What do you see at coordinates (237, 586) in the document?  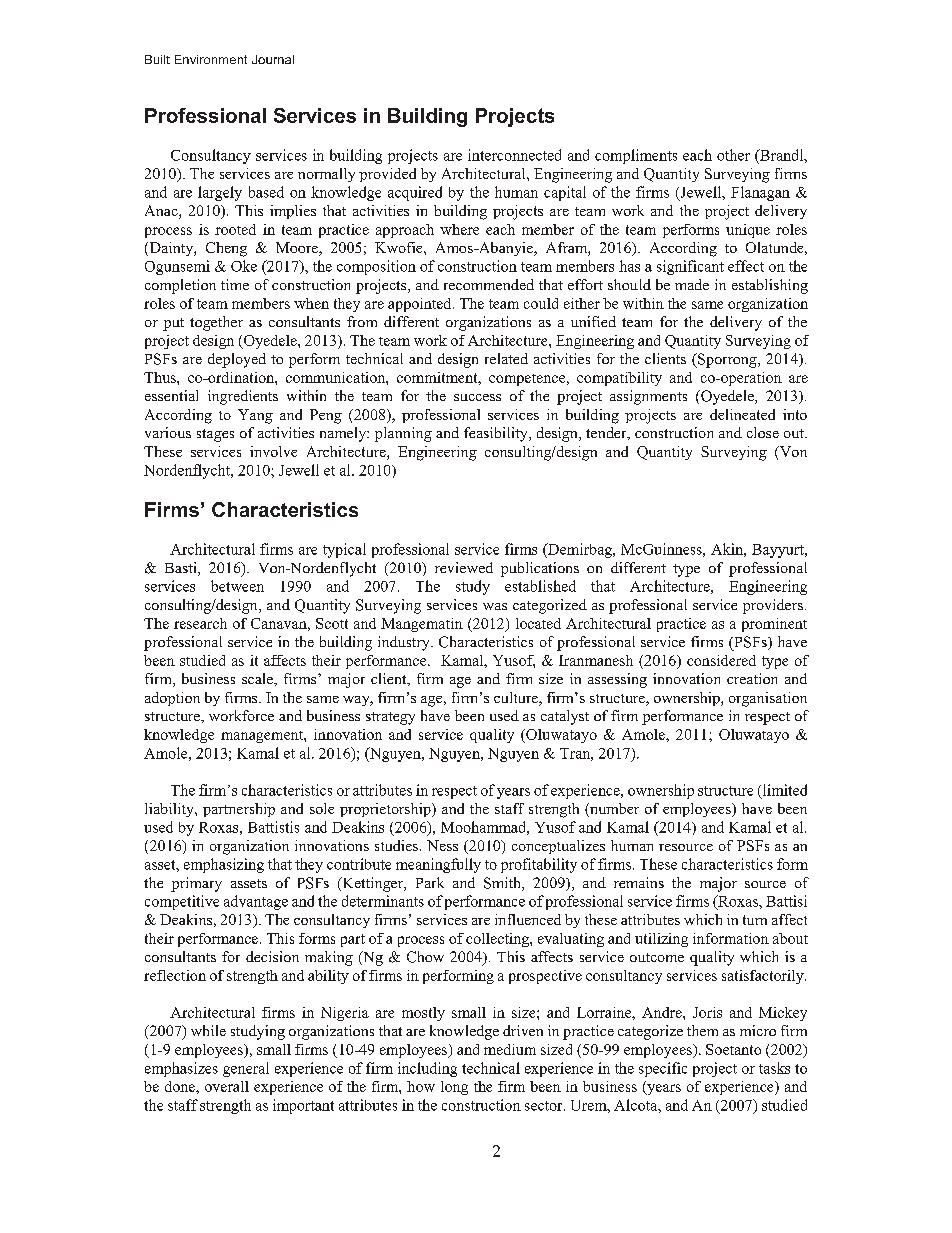 I see `between` at bounding box center [237, 586].
